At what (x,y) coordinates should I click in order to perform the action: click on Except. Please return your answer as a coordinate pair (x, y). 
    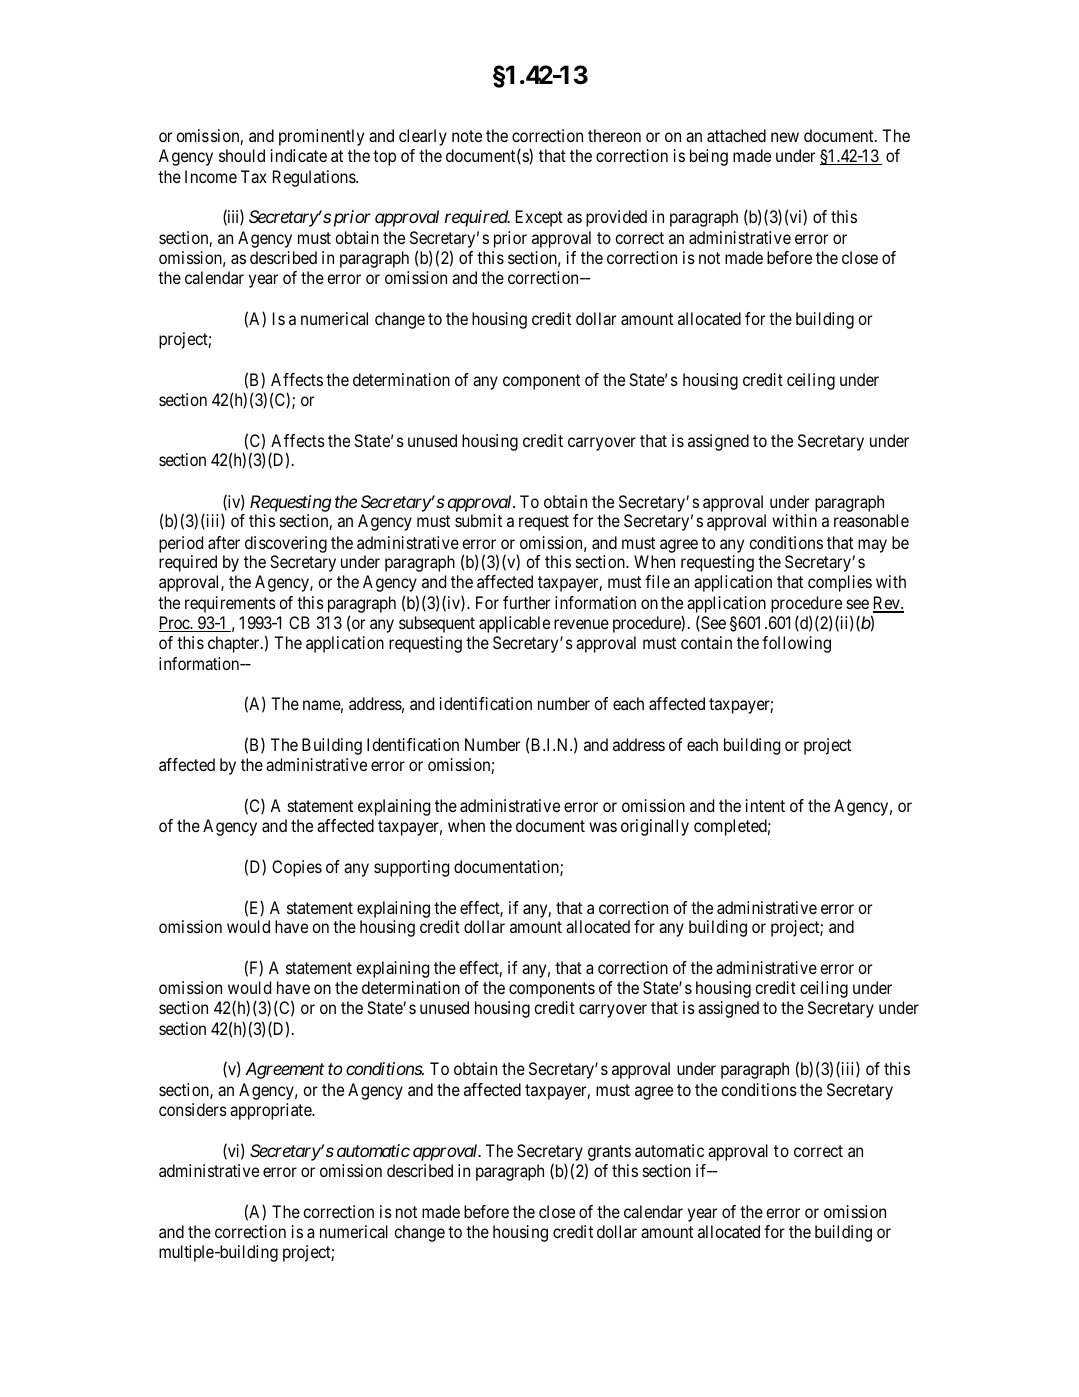
    Looking at the image, I should click on (539, 218).
